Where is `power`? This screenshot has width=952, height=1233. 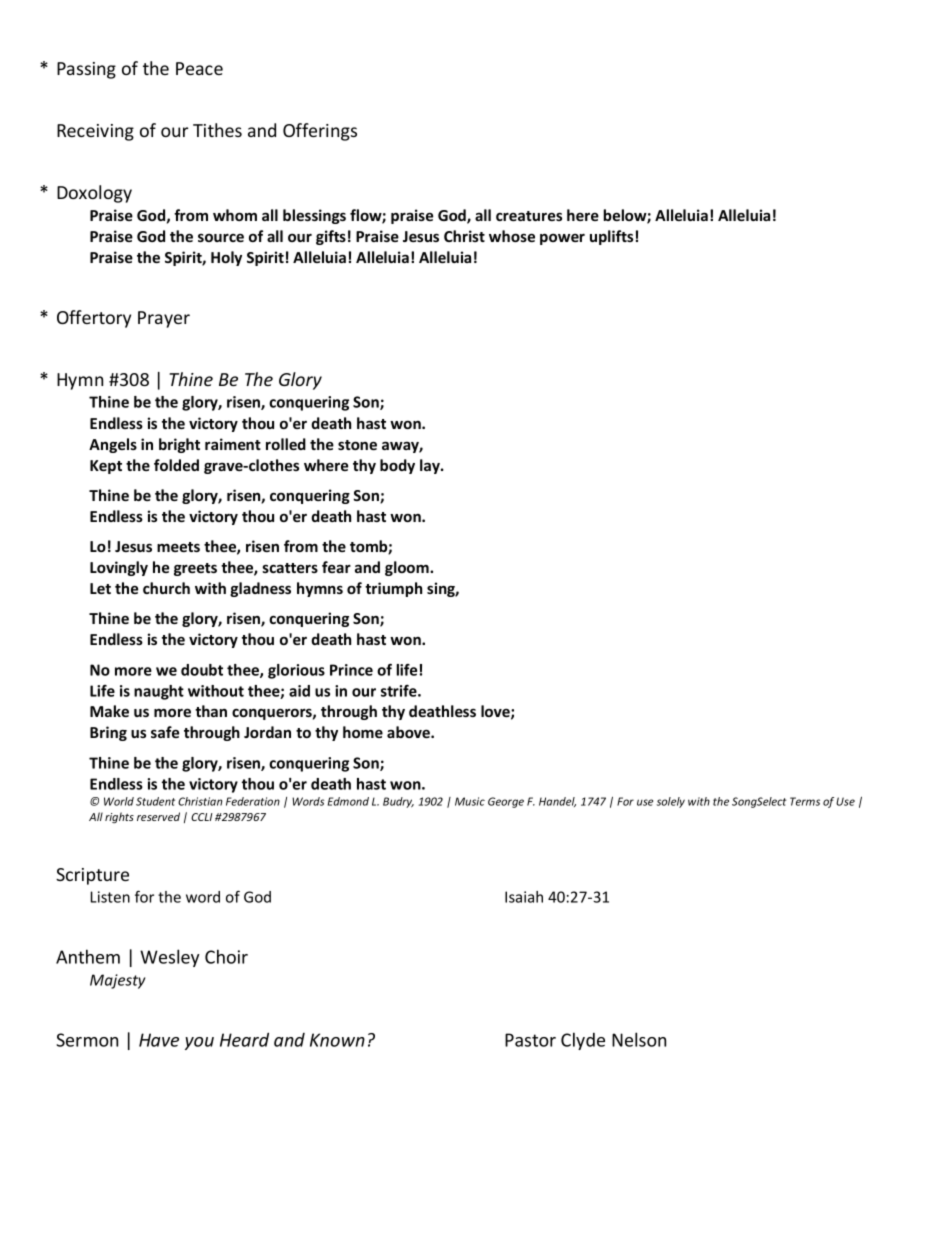 power is located at coordinates (562, 239).
